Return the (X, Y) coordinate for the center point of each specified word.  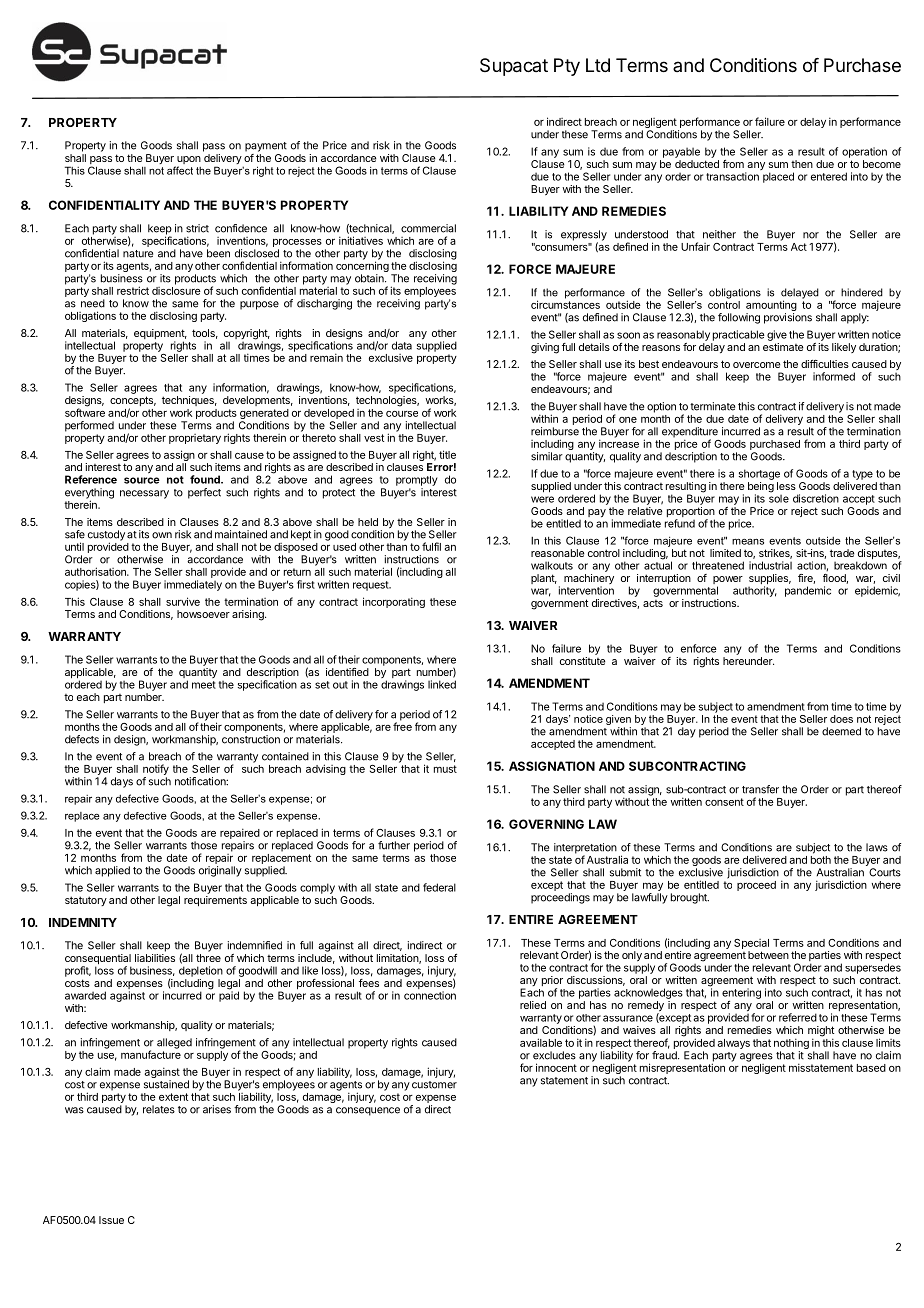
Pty (567, 67)
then (802, 164)
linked (442, 684)
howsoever (203, 614)
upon (188, 161)
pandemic (808, 591)
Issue (111, 1220)
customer (434, 1085)
